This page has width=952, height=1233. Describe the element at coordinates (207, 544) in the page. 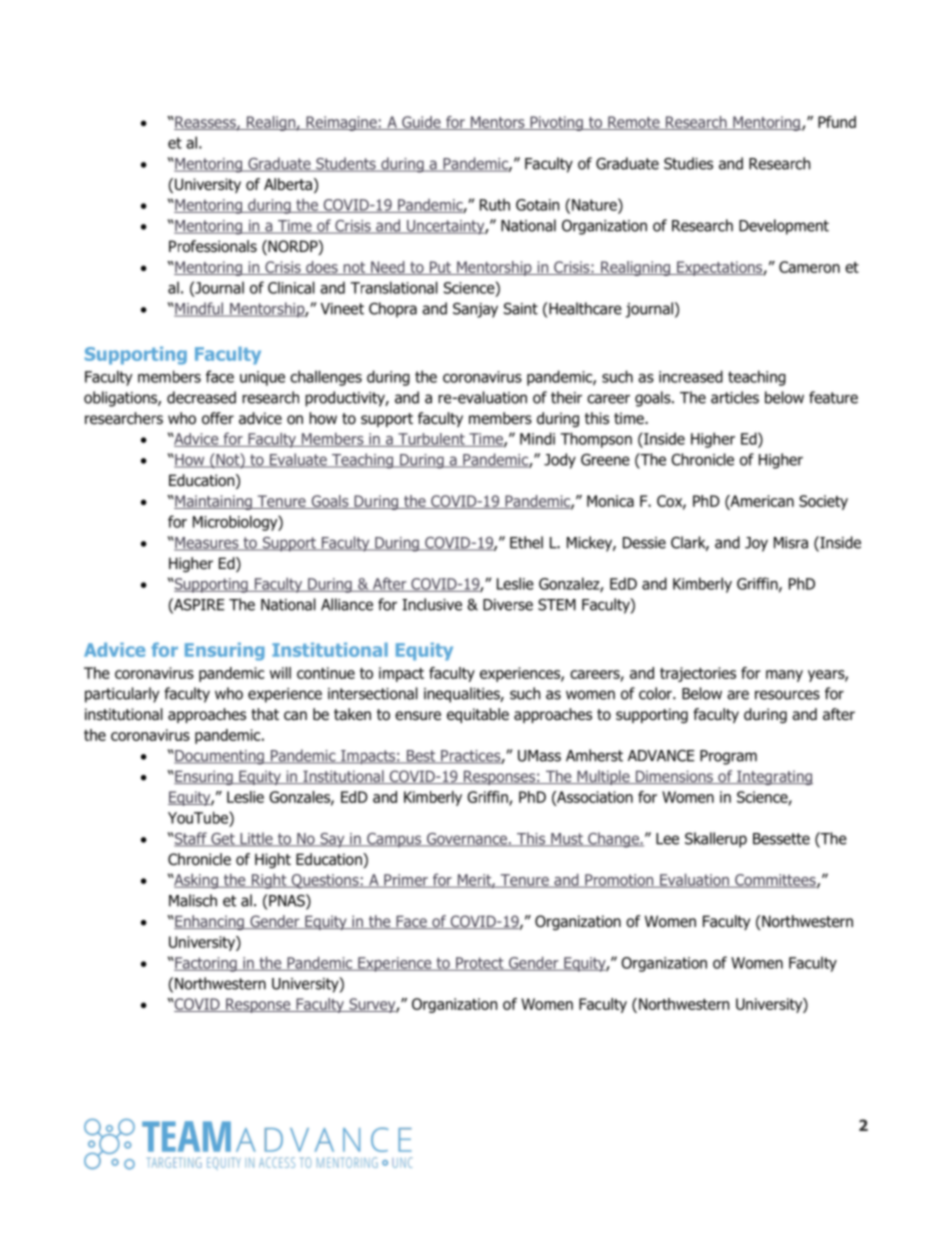

I see `Measures` at that location.
